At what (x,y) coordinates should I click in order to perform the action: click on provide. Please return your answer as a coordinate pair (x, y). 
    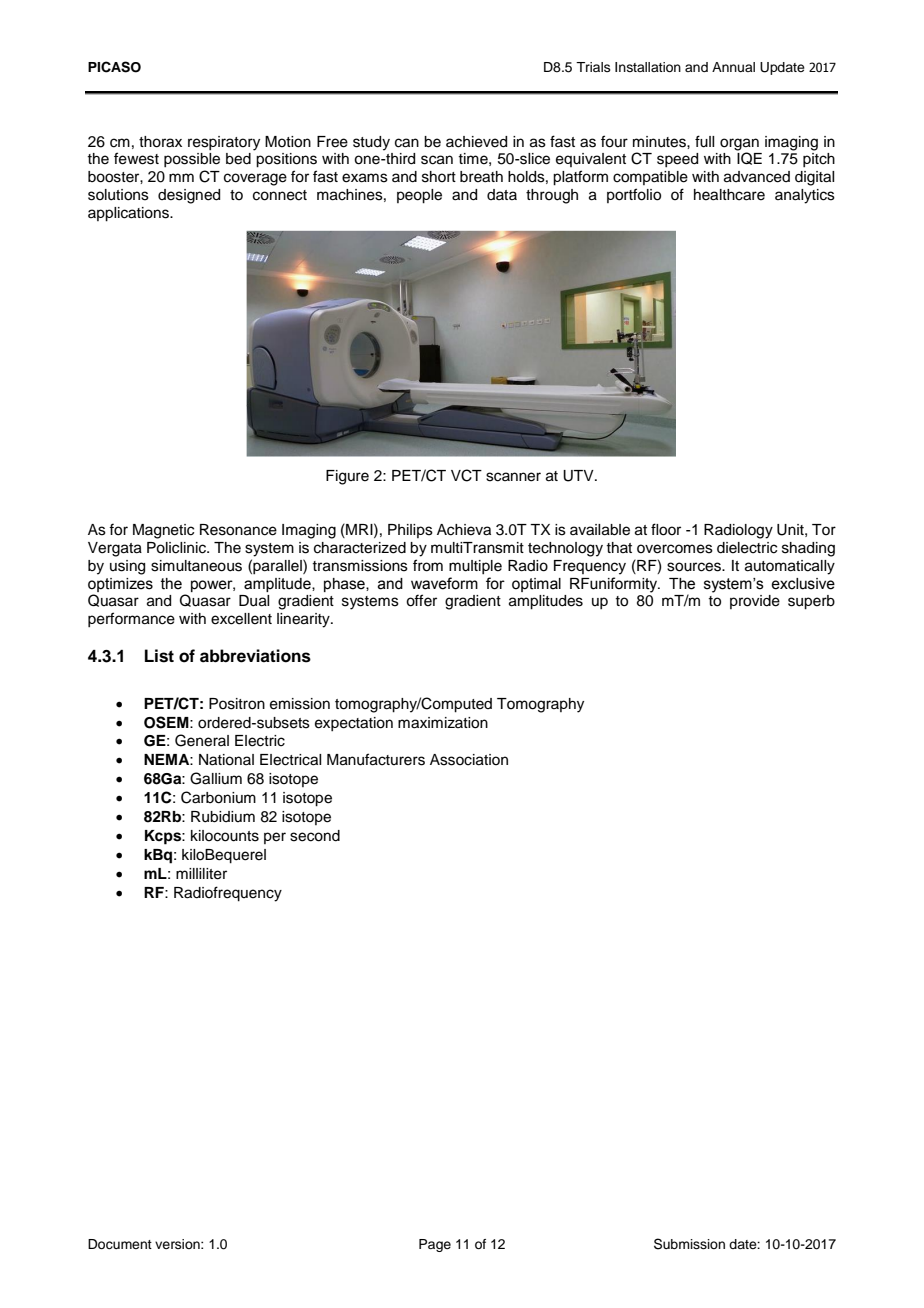
    Looking at the image, I should click on (755, 602).
